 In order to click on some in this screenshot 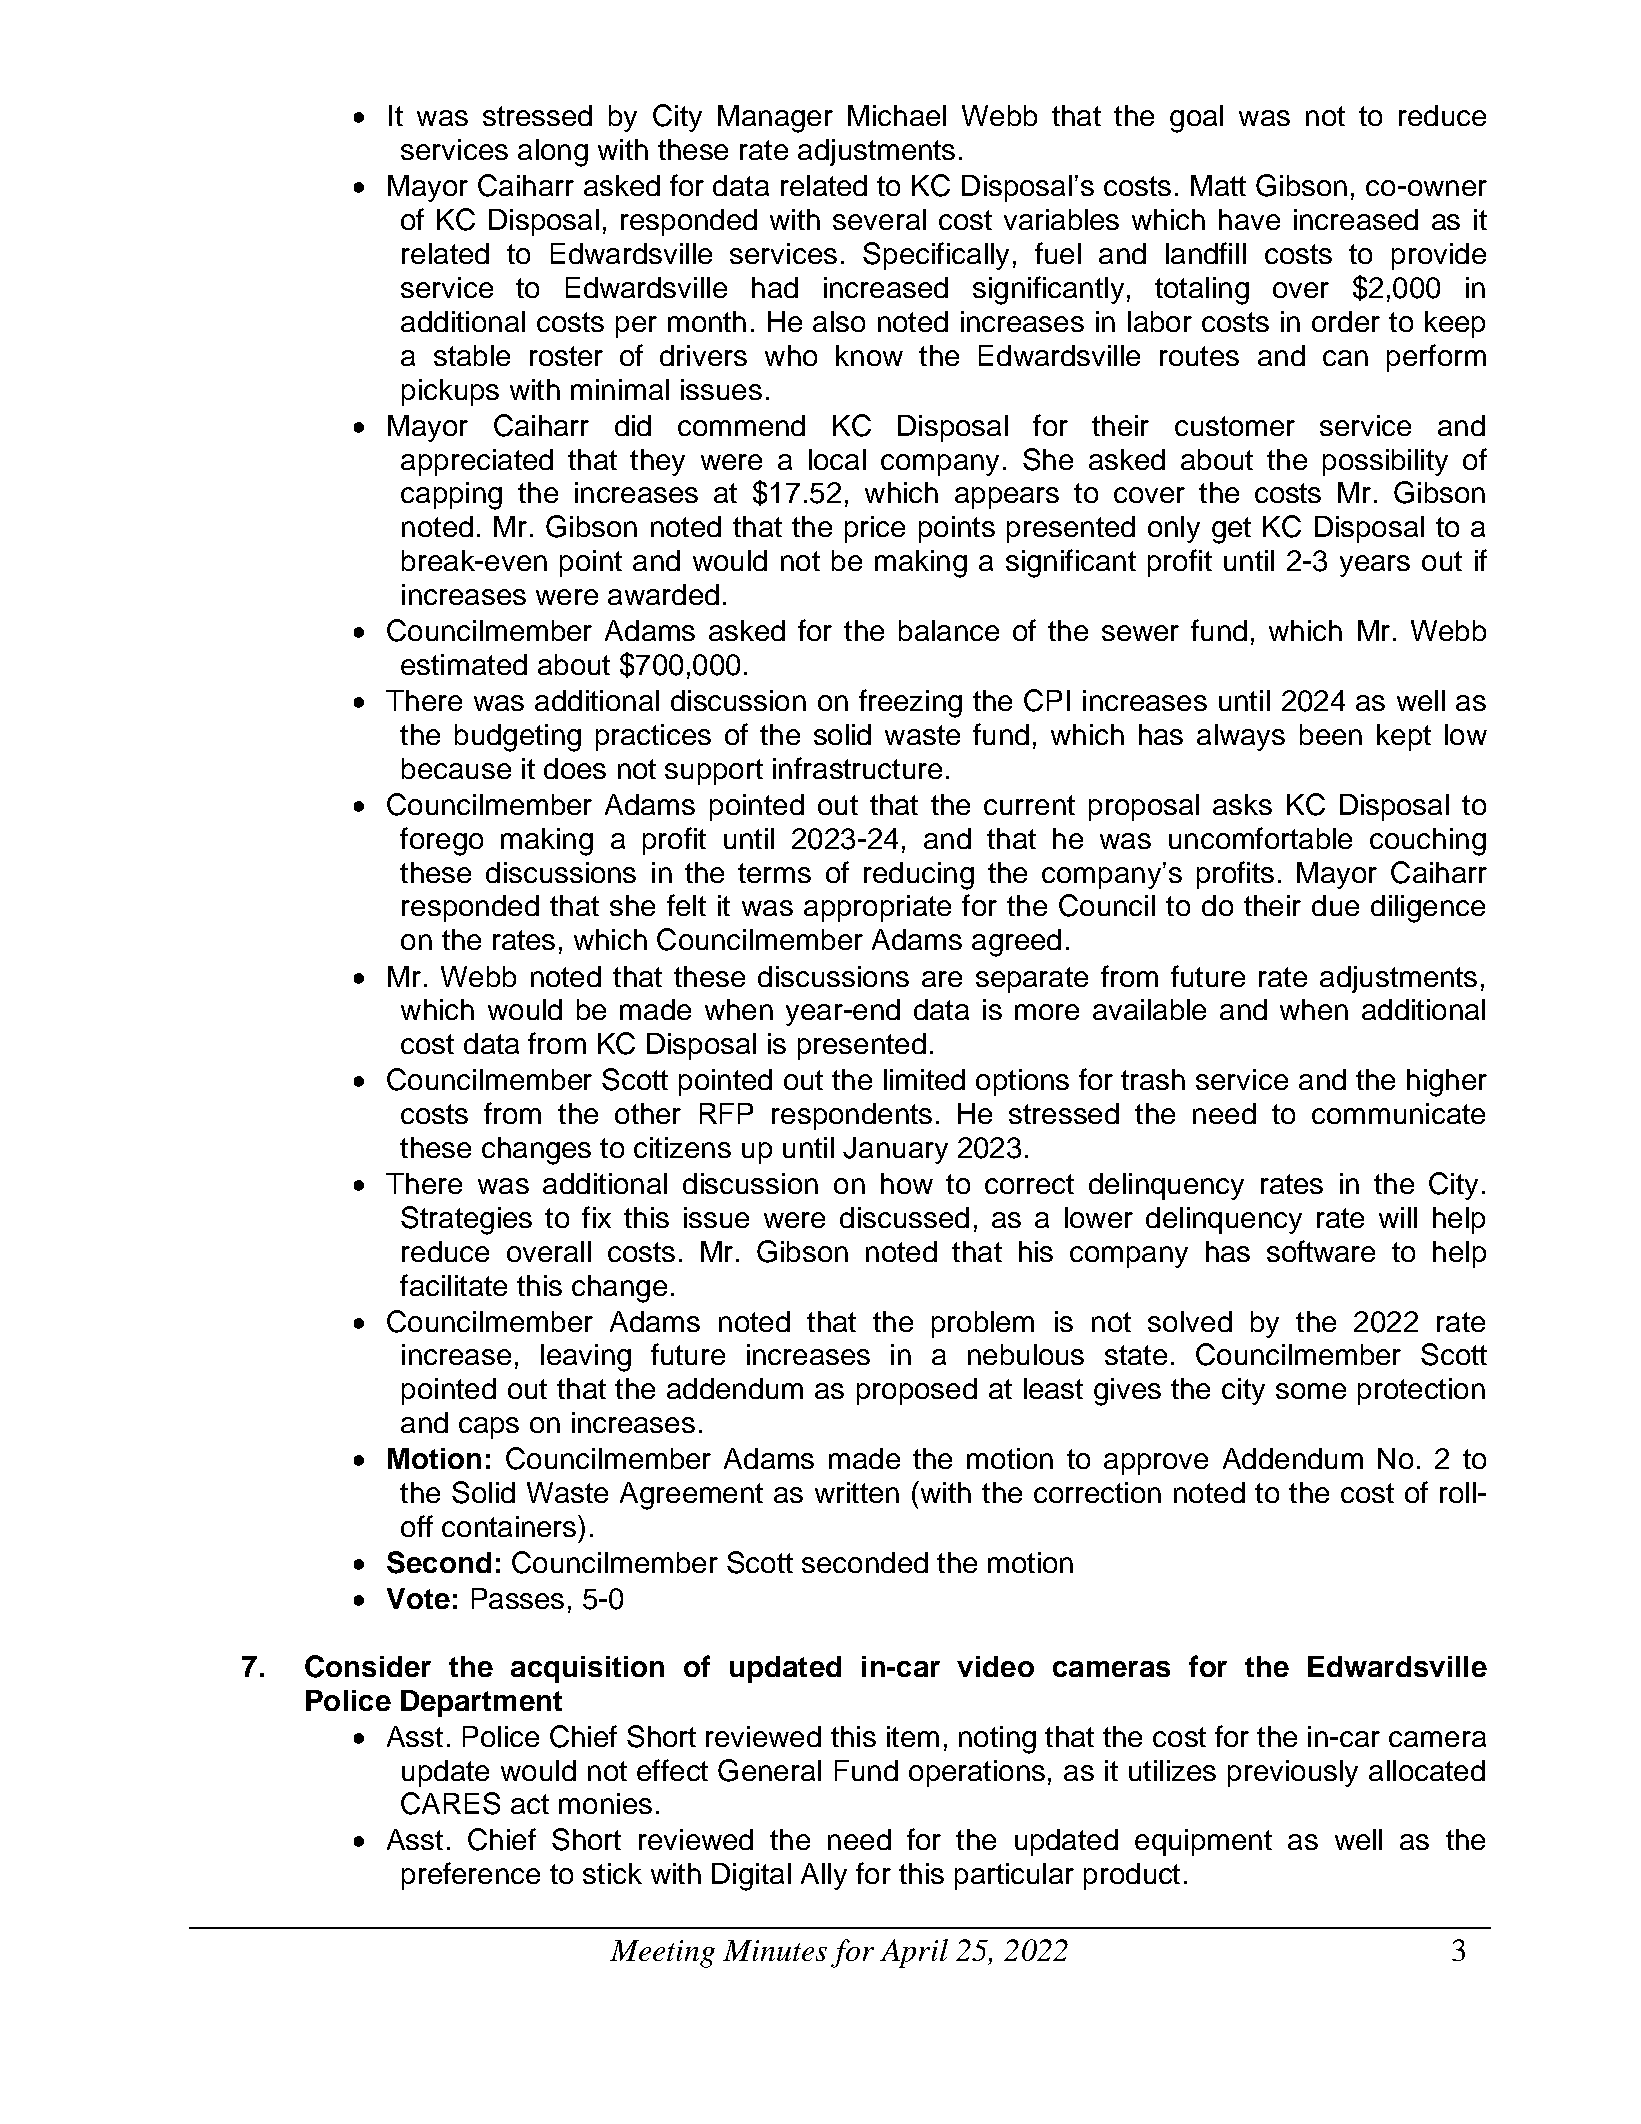, I will do `click(1311, 1391)`.
